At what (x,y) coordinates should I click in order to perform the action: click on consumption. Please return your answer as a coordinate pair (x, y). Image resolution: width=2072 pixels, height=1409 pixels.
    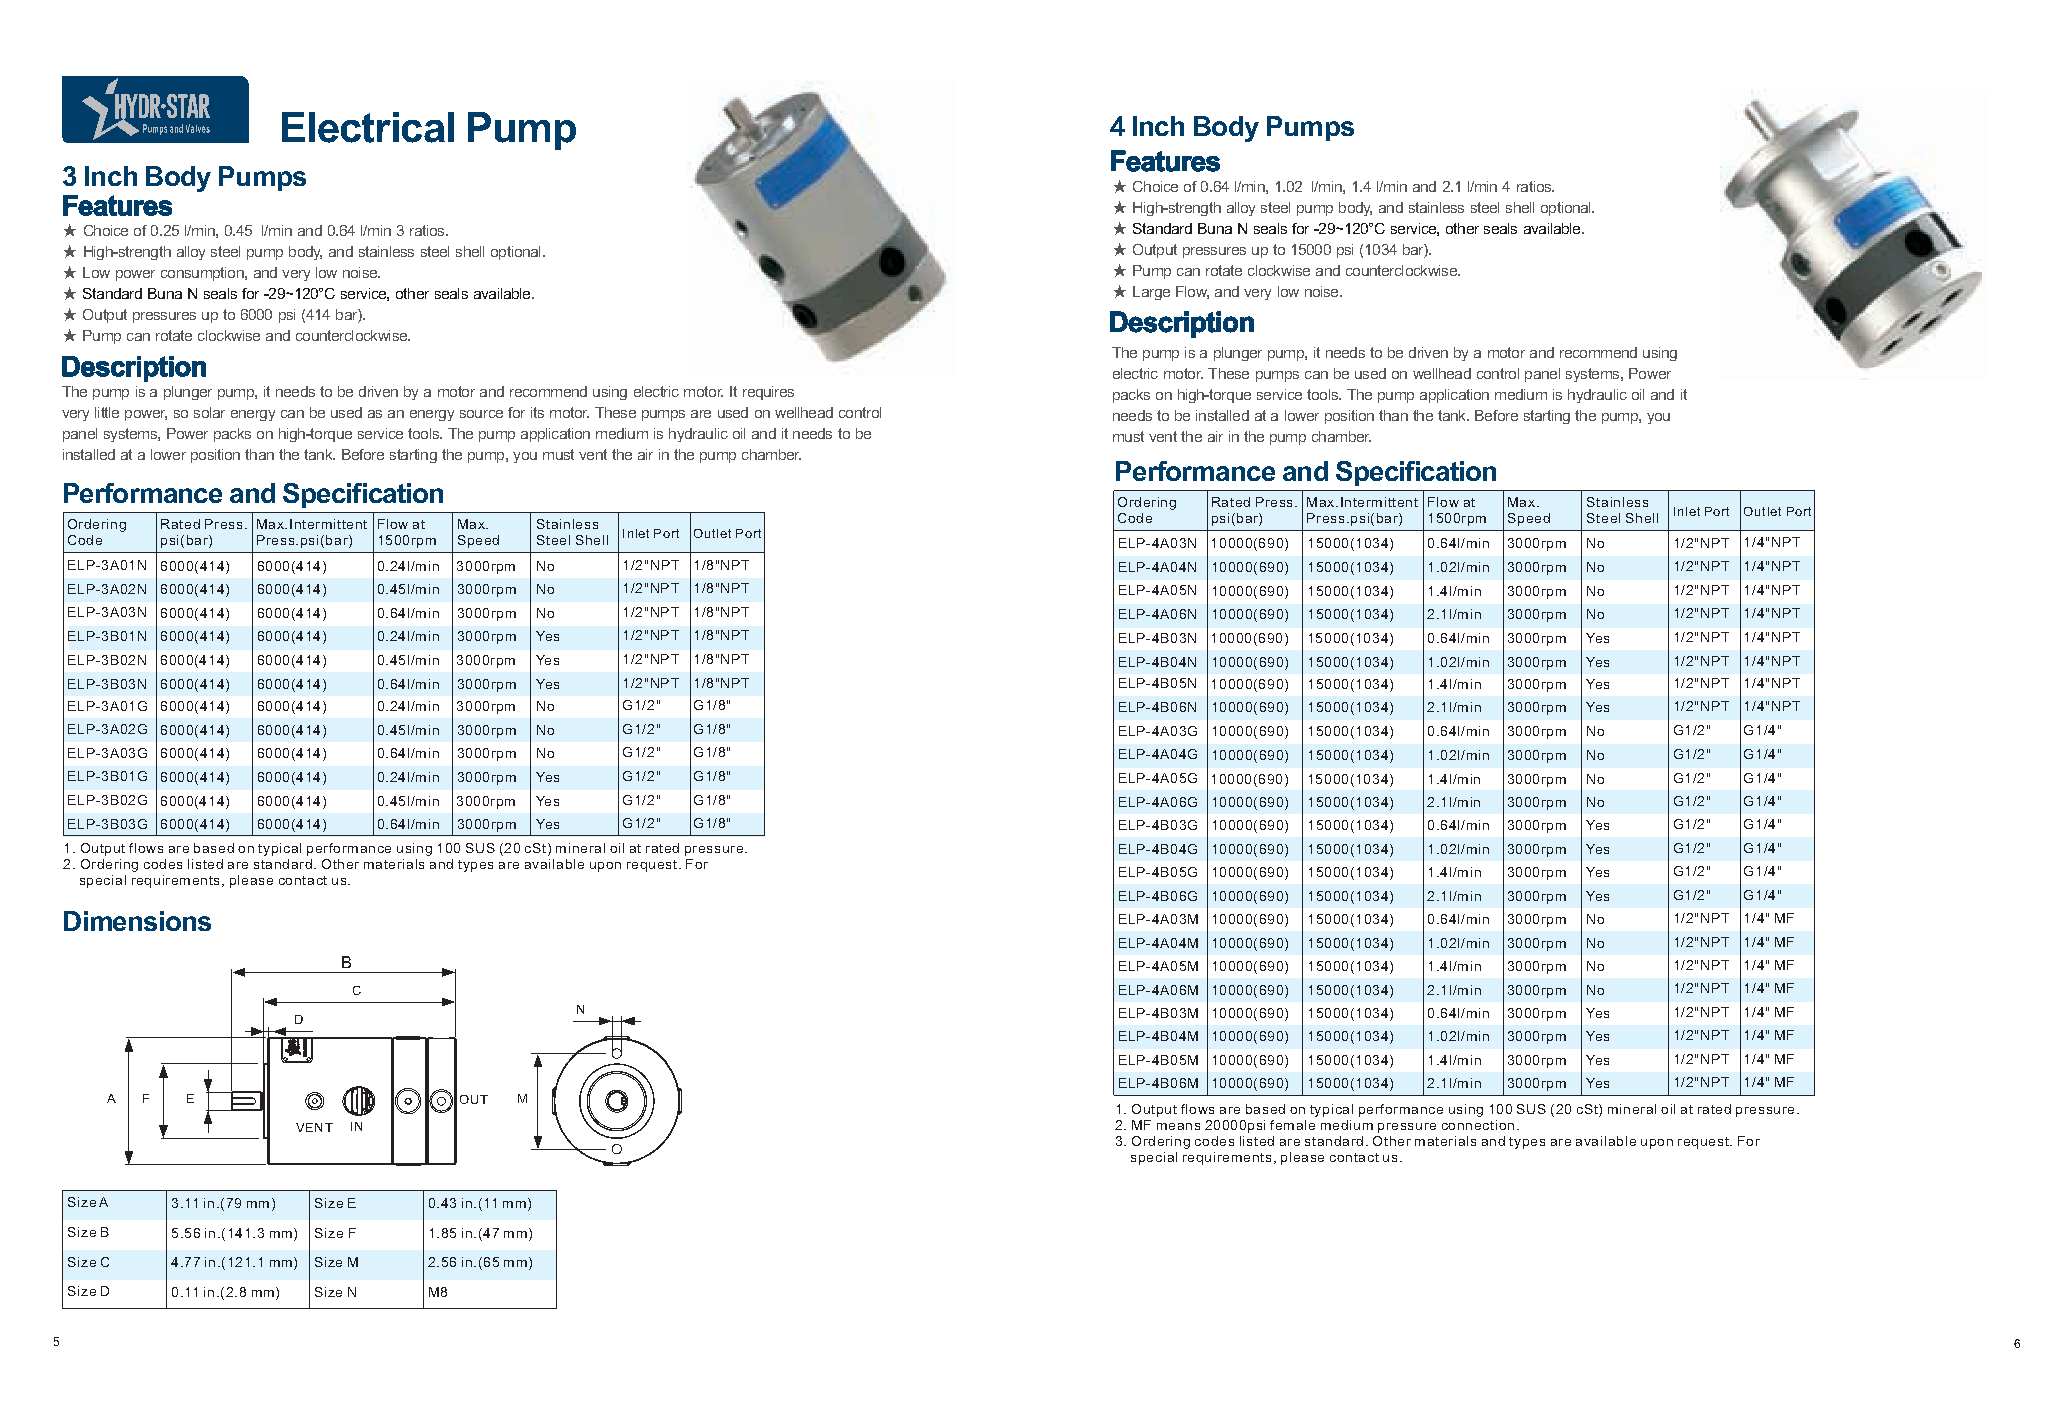
    Looking at the image, I should click on (203, 274).
